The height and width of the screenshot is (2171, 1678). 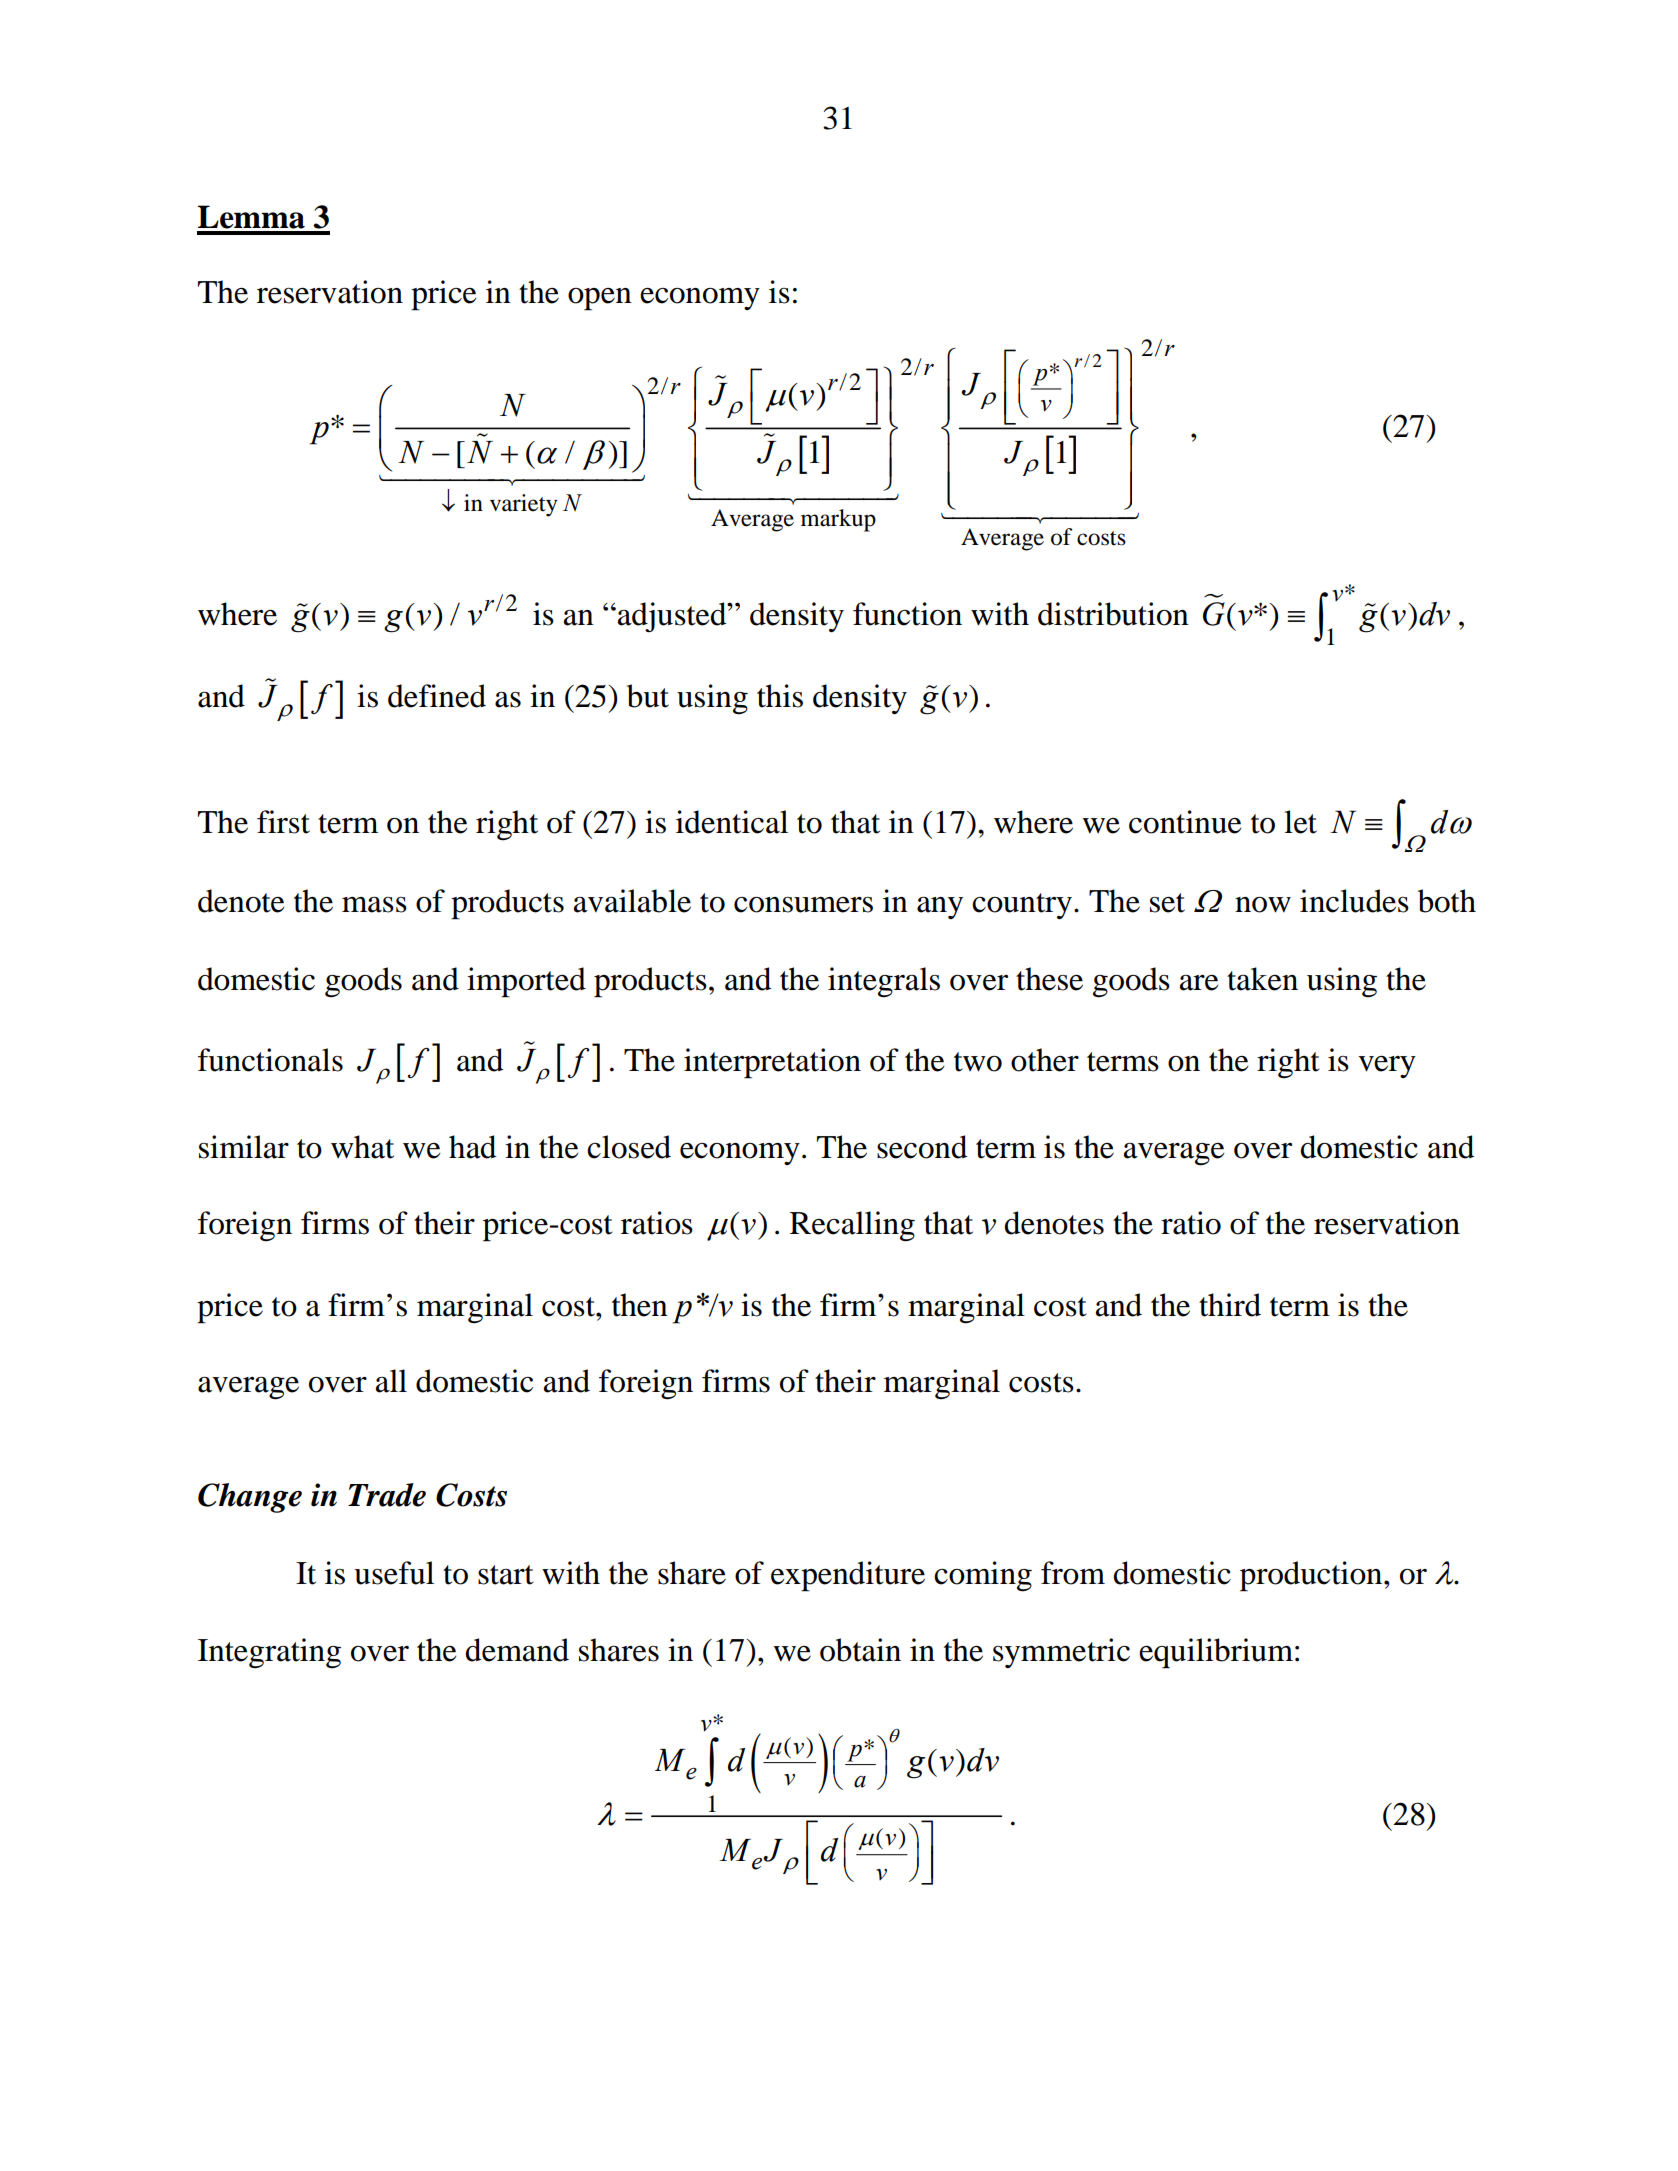 What do you see at coordinates (1300, 822) in the screenshot?
I see `let` at bounding box center [1300, 822].
